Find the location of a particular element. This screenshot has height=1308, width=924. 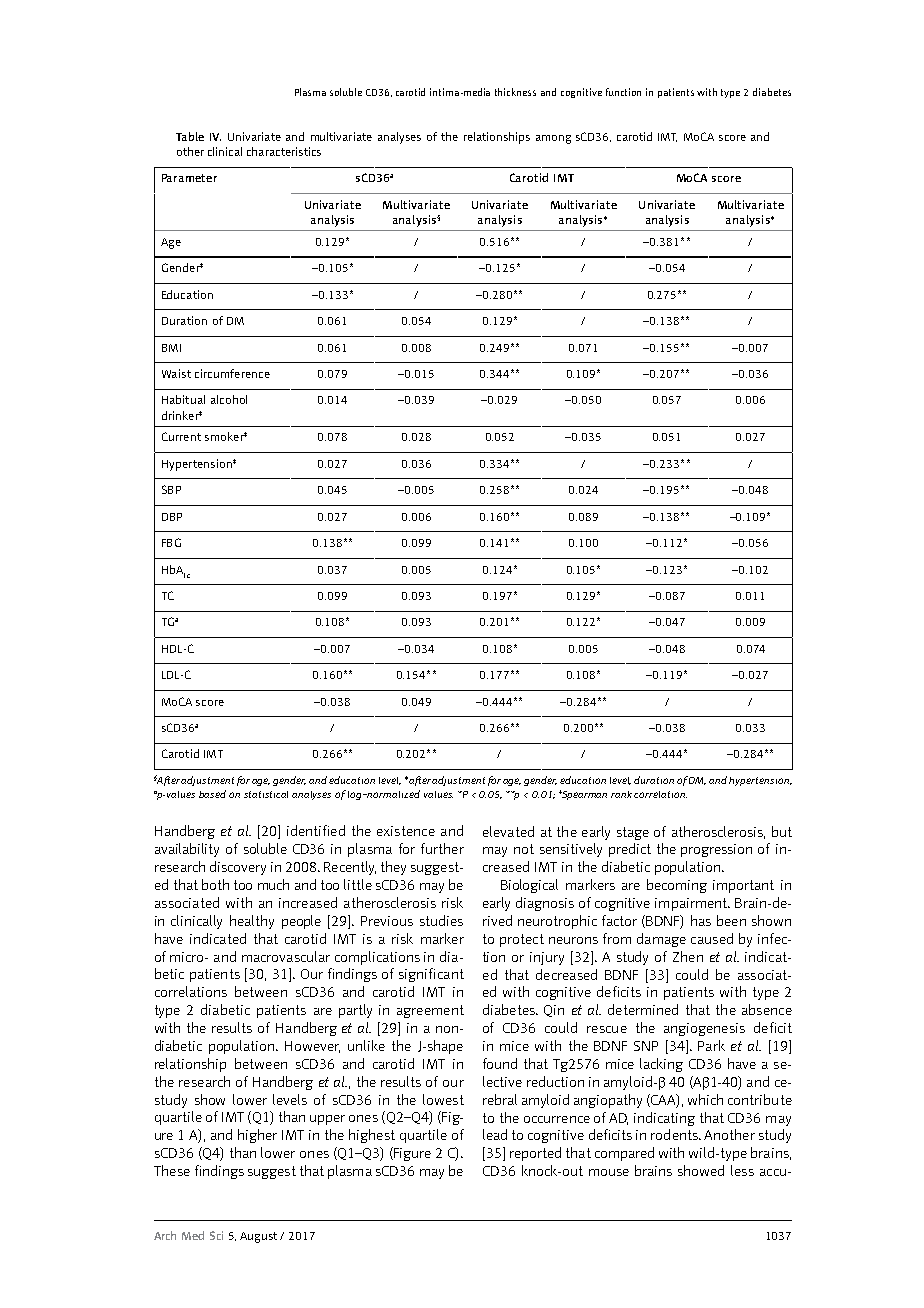

FBG is located at coordinates (171, 542).
